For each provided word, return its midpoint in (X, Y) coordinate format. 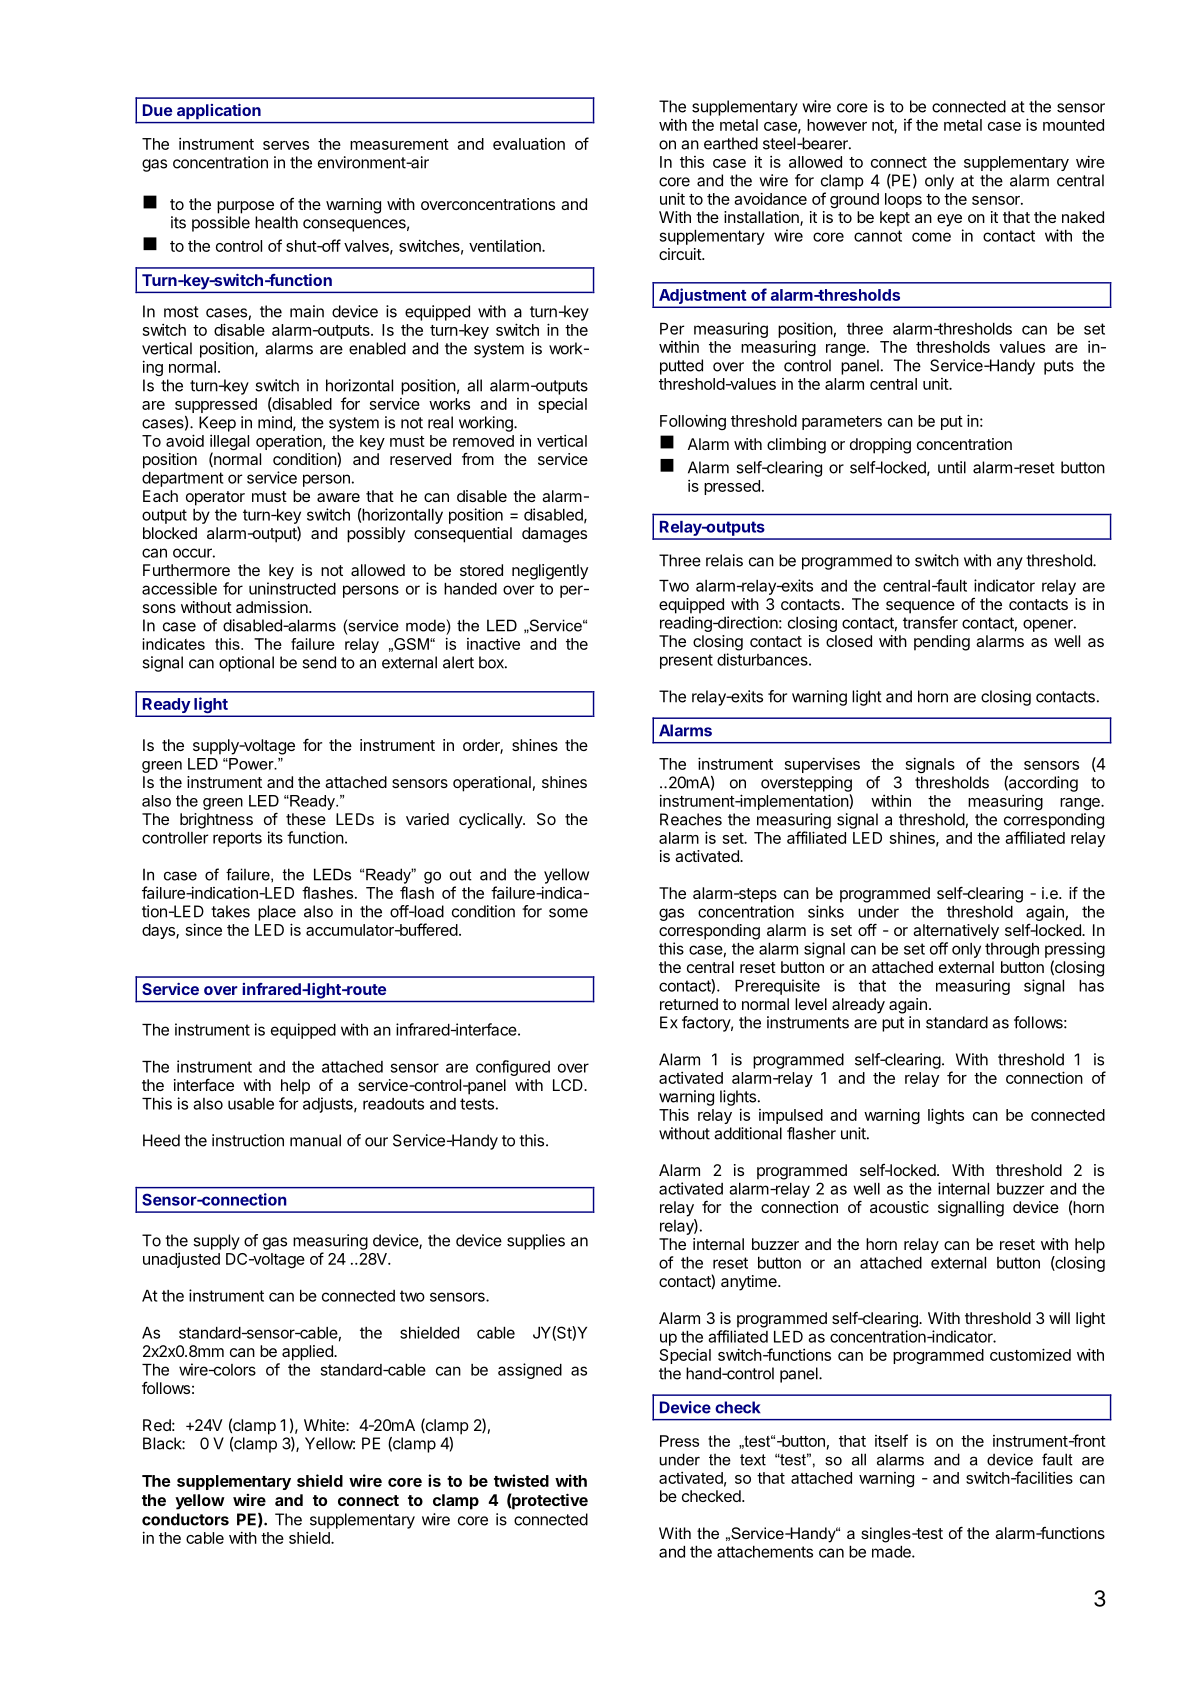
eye (949, 220)
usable (251, 1104)
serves (286, 145)
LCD (569, 1085)
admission (273, 607)
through (1012, 950)
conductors (185, 1519)
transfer (930, 622)
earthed (731, 143)
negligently (550, 572)
